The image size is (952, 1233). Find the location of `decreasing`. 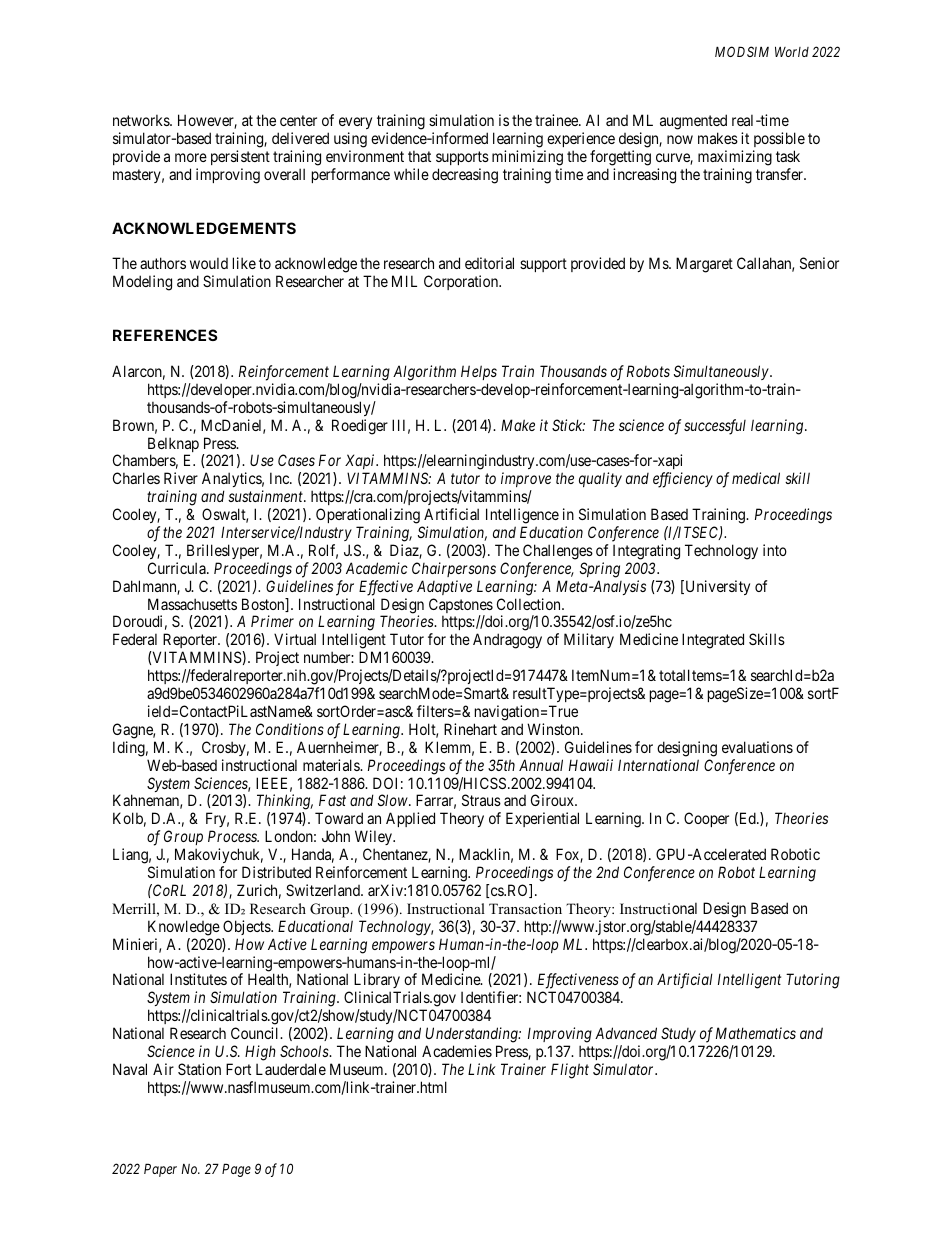

decreasing is located at coordinates (465, 176).
